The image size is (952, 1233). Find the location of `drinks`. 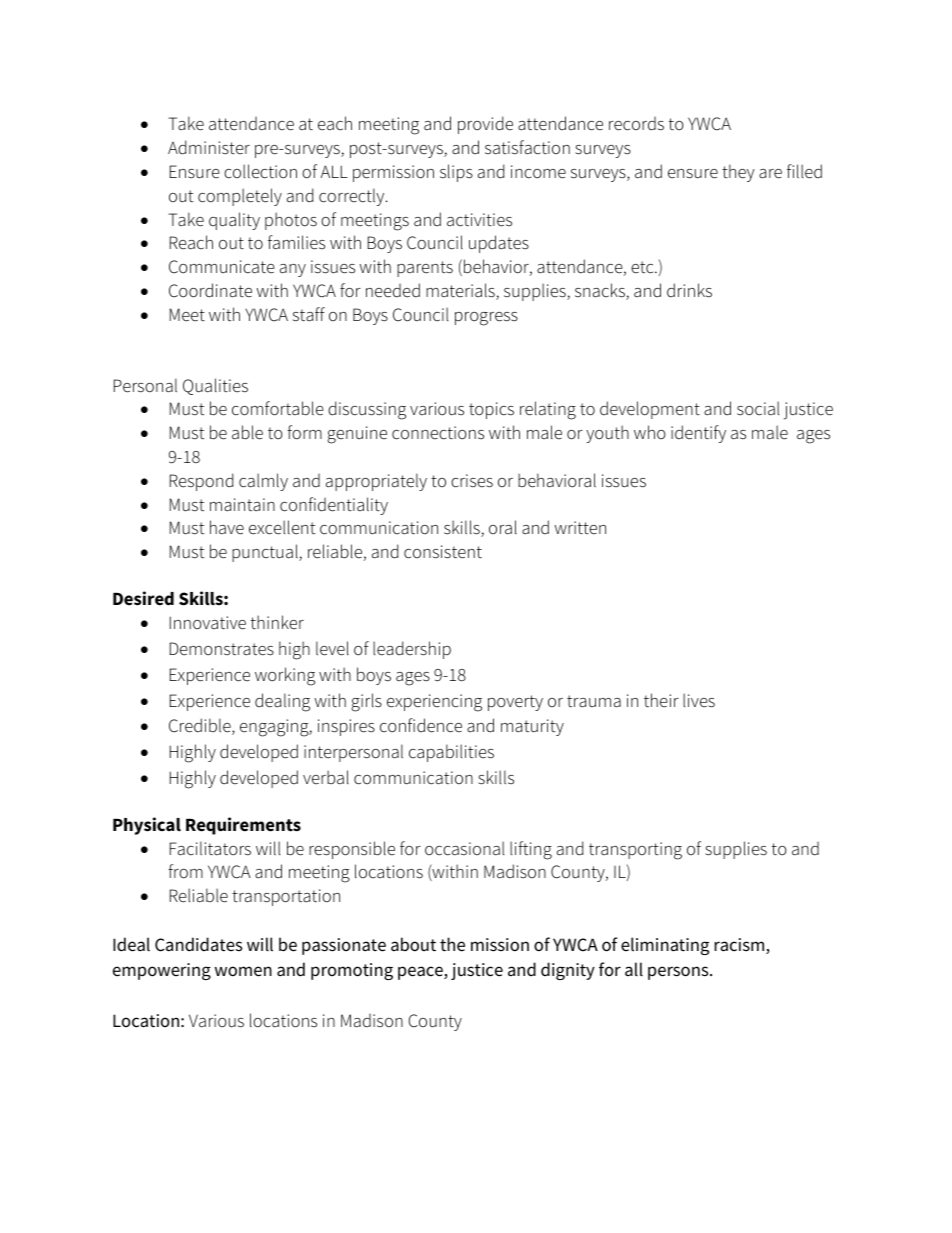

drinks is located at coordinates (689, 290).
